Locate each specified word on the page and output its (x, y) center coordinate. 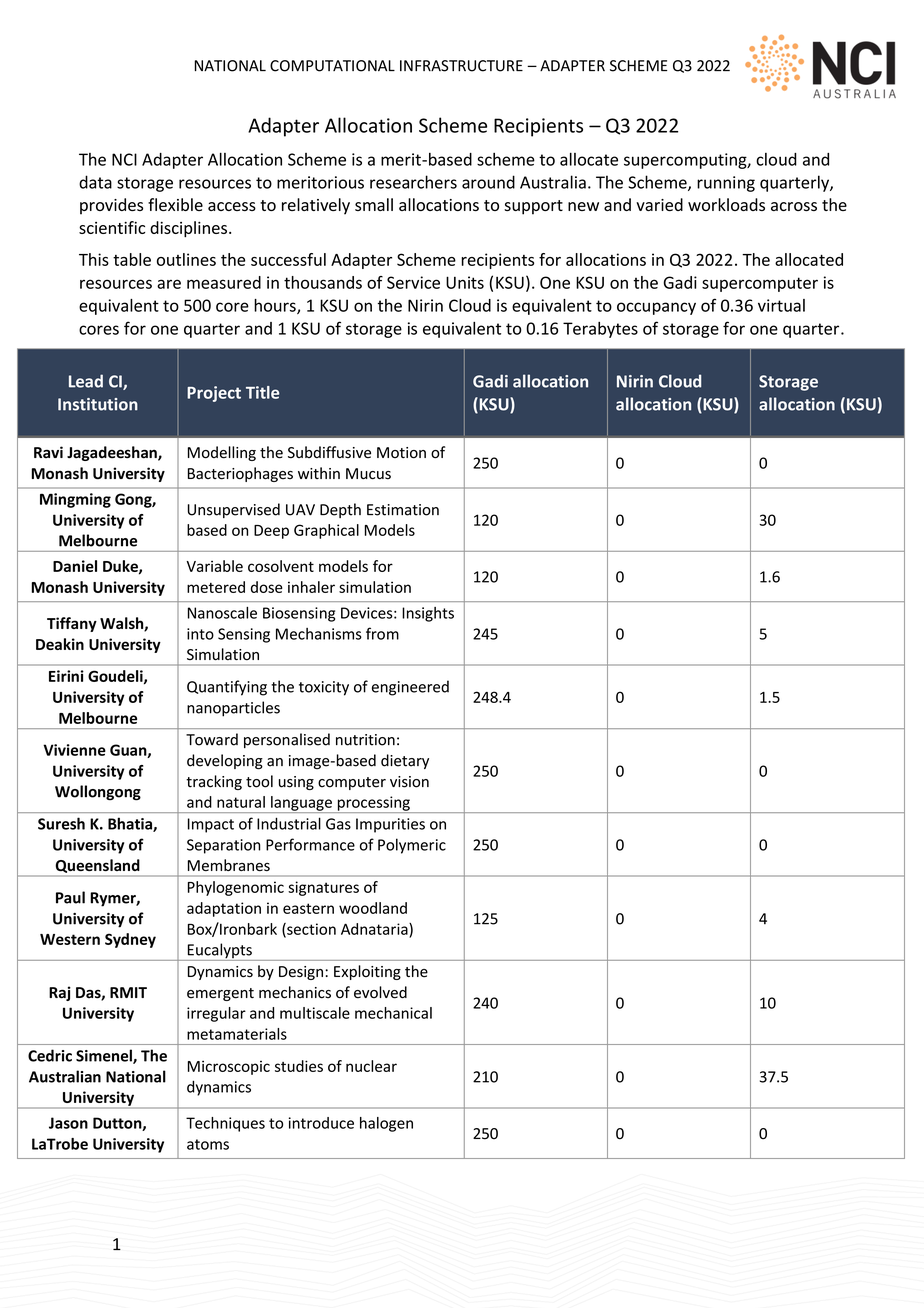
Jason (68, 1123)
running (726, 184)
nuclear (371, 1066)
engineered (410, 688)
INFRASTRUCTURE (461, 66)
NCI (124, 159)
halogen (386, 1124)
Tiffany (72, 624)
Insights (428, 614)
